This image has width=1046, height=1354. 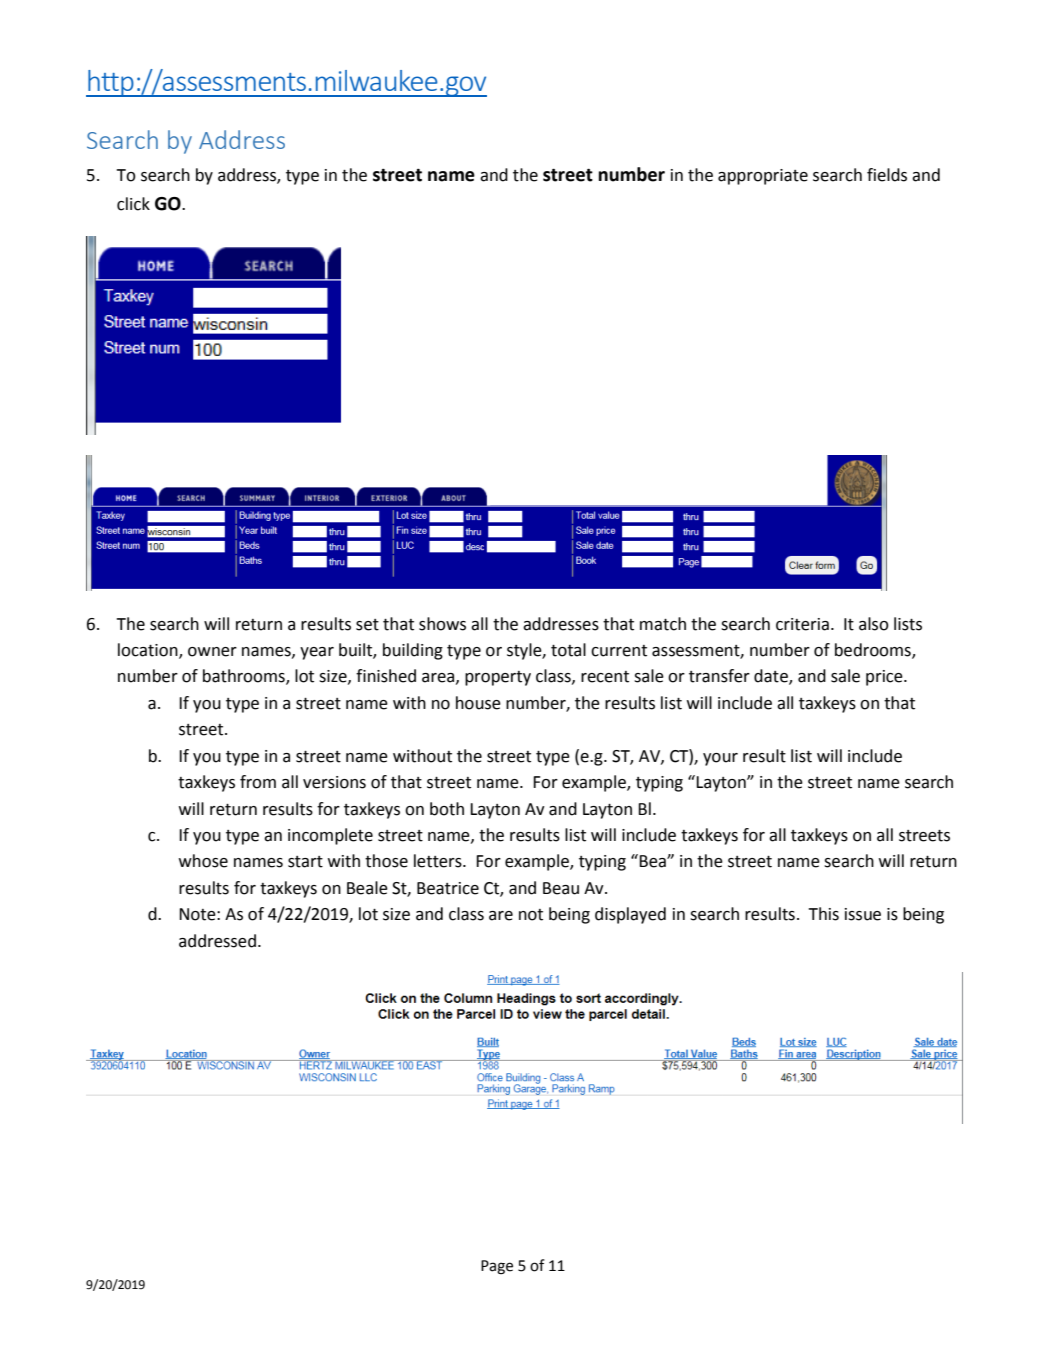 I want to click on shows, so click(x=442, y=624).
